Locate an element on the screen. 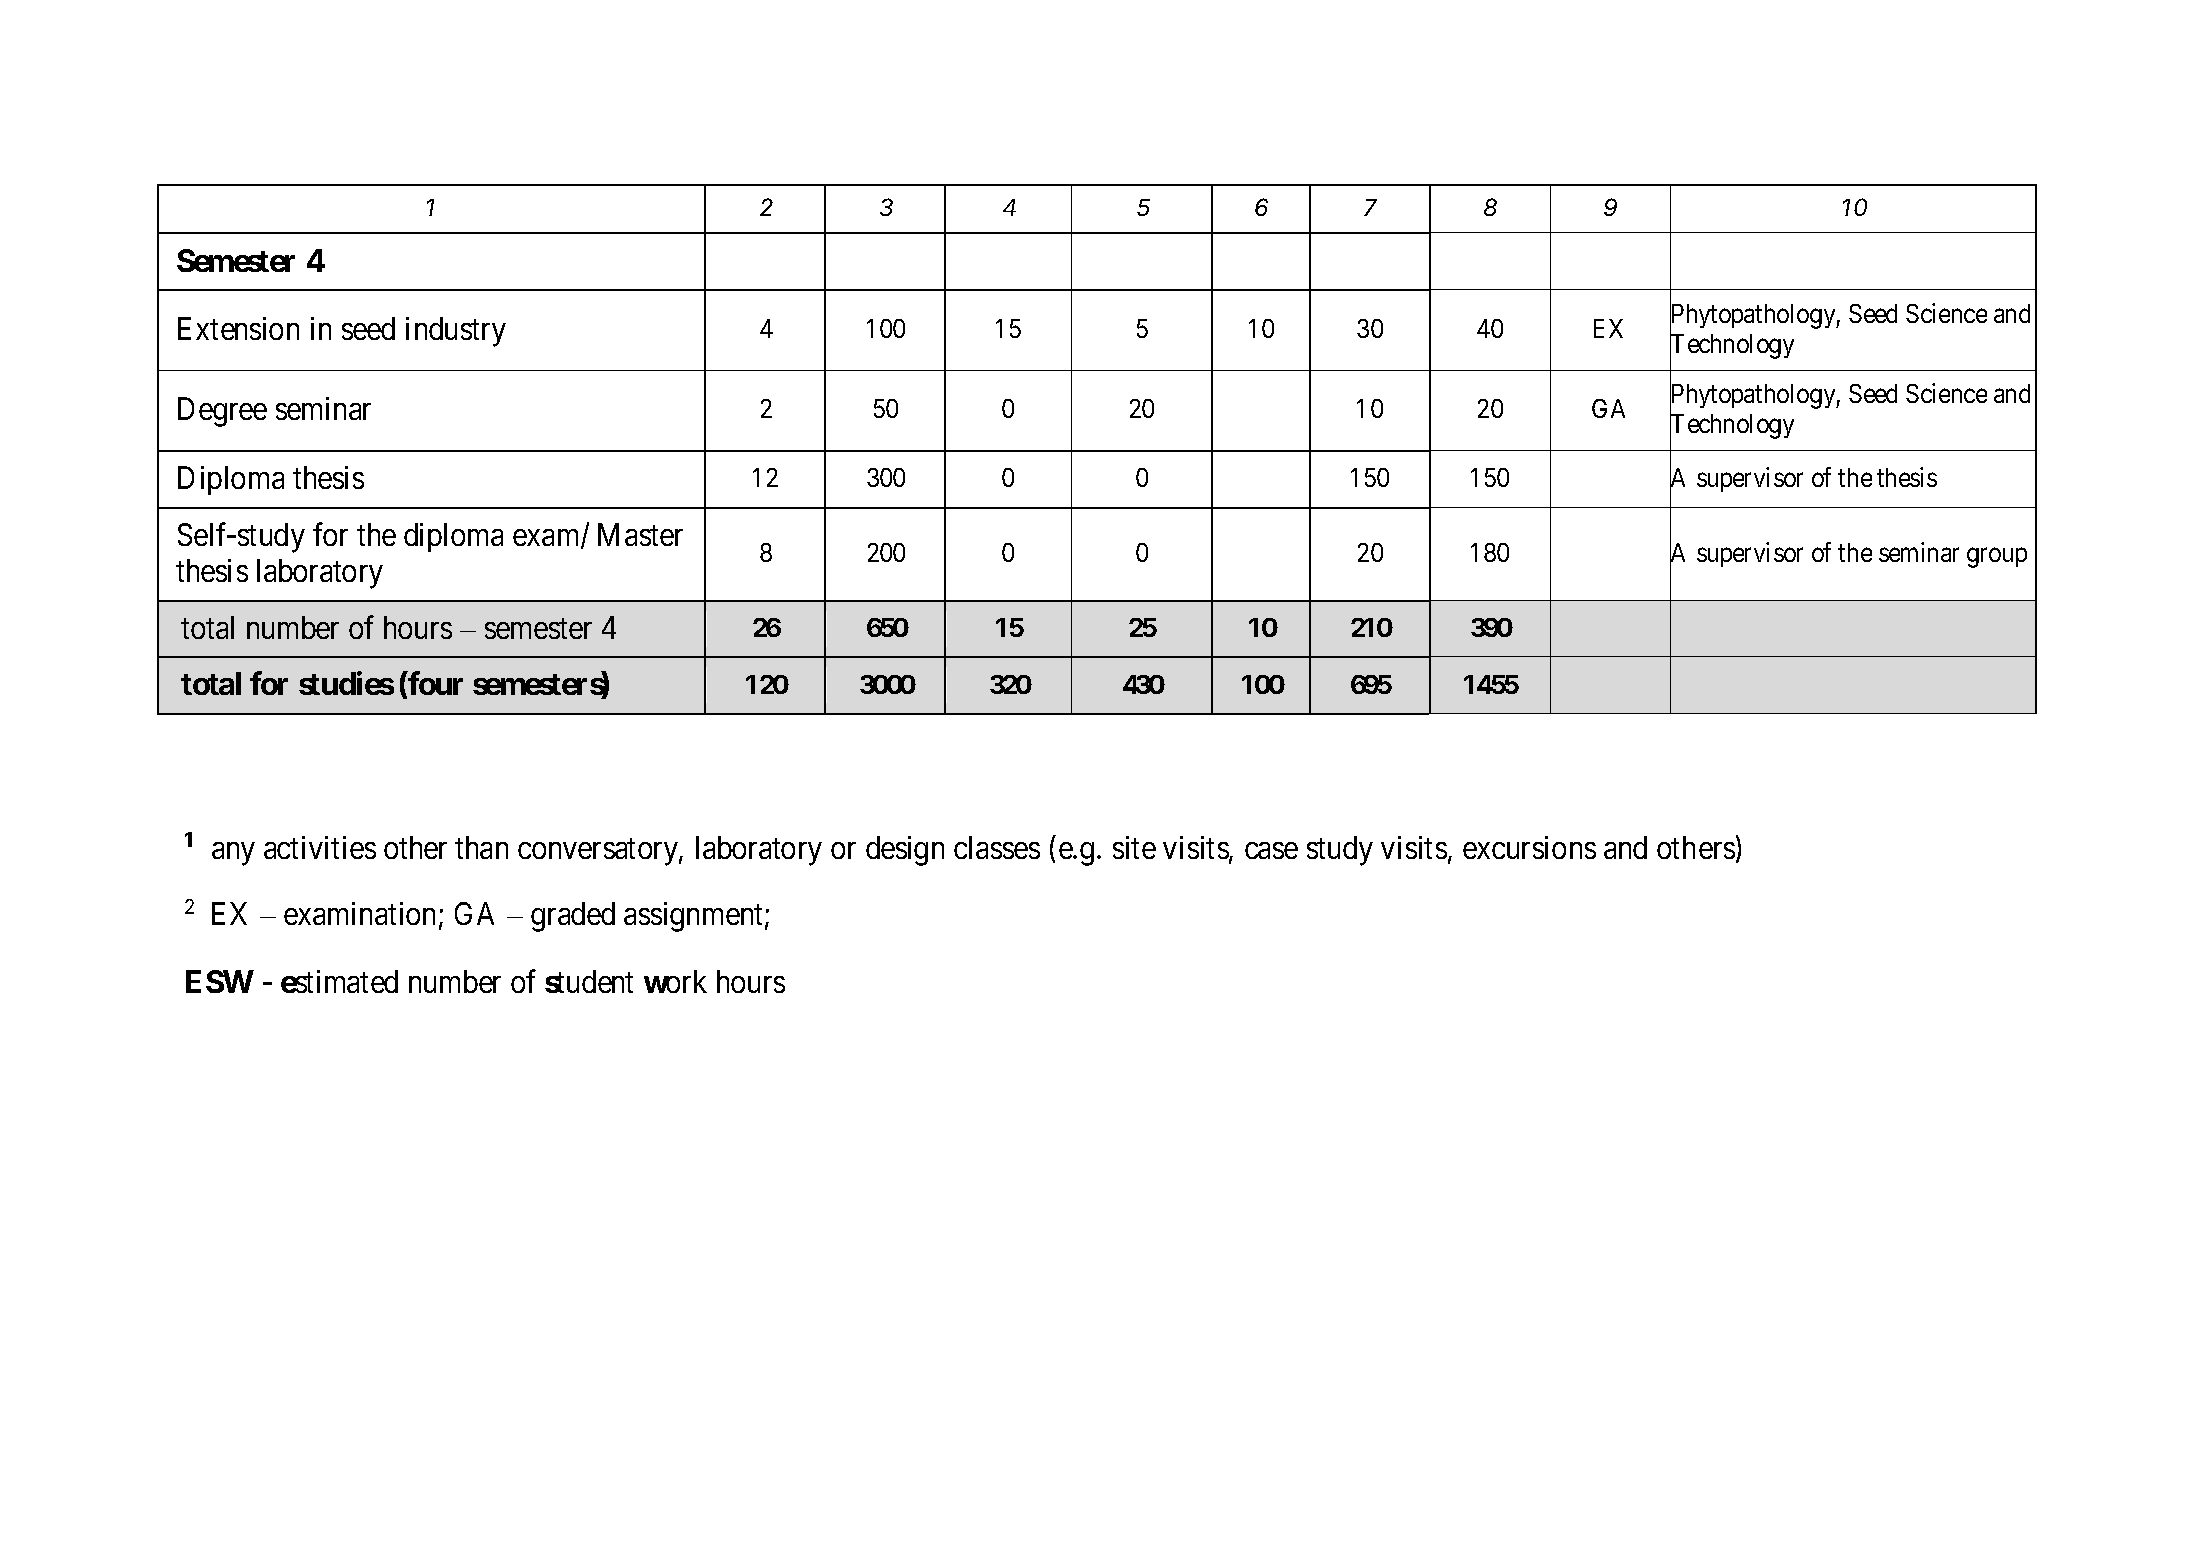  site is located at coordinates (1134, 847).
